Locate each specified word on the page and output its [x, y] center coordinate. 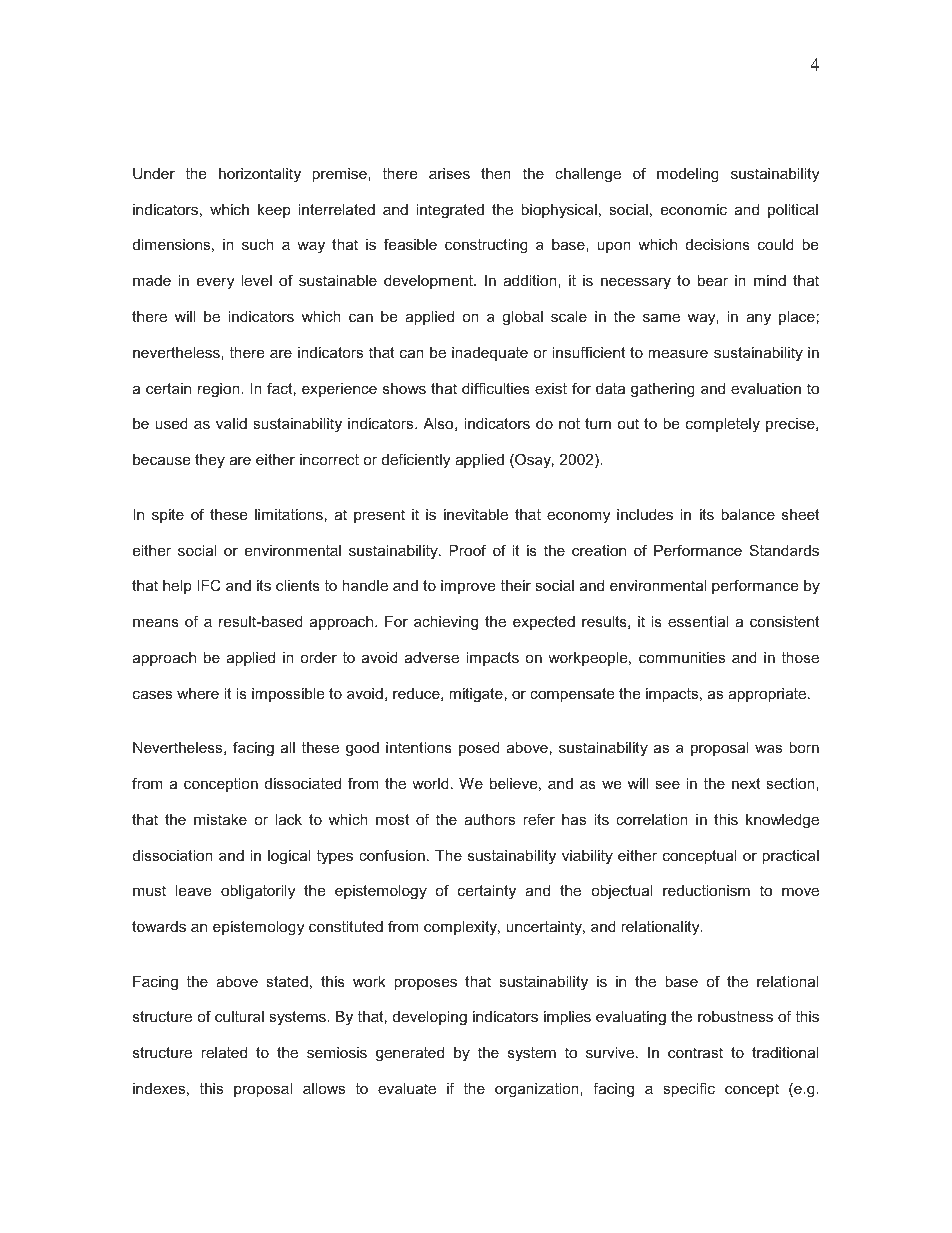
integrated [450, 211]
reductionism [706, 890]
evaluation [766, 388]
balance [748, 514]
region [220, 390]
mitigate [476, 695]
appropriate [768, 695]
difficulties [496, 388]
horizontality [260, 175]
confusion [392, 855]
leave [193, 890]
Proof [467, 550]
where [198, 693]
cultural [239, 1016]
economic [694, 209]
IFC [209, 585]
